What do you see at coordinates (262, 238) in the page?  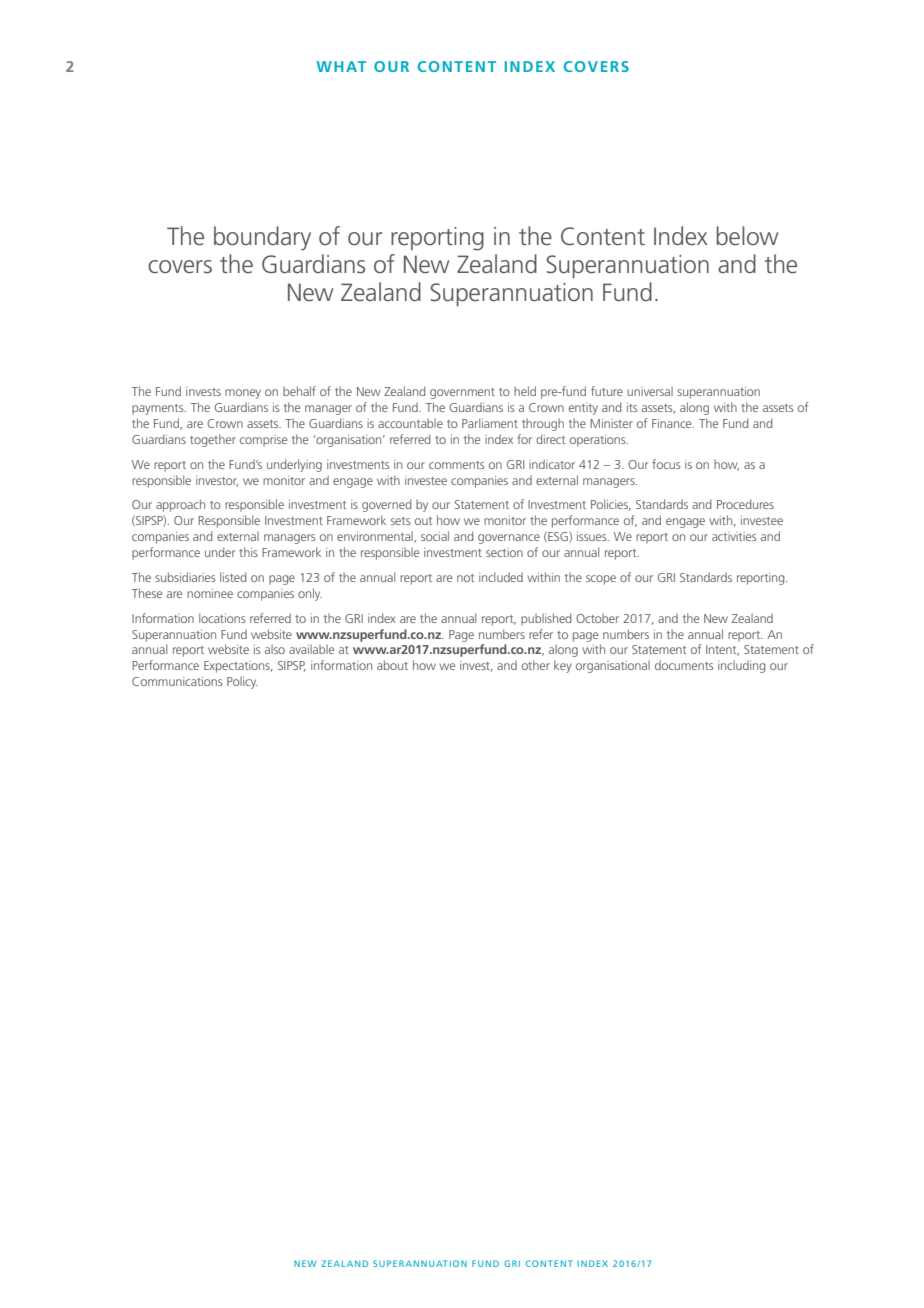 I see `boundary` at bounding box center [262, 238].
